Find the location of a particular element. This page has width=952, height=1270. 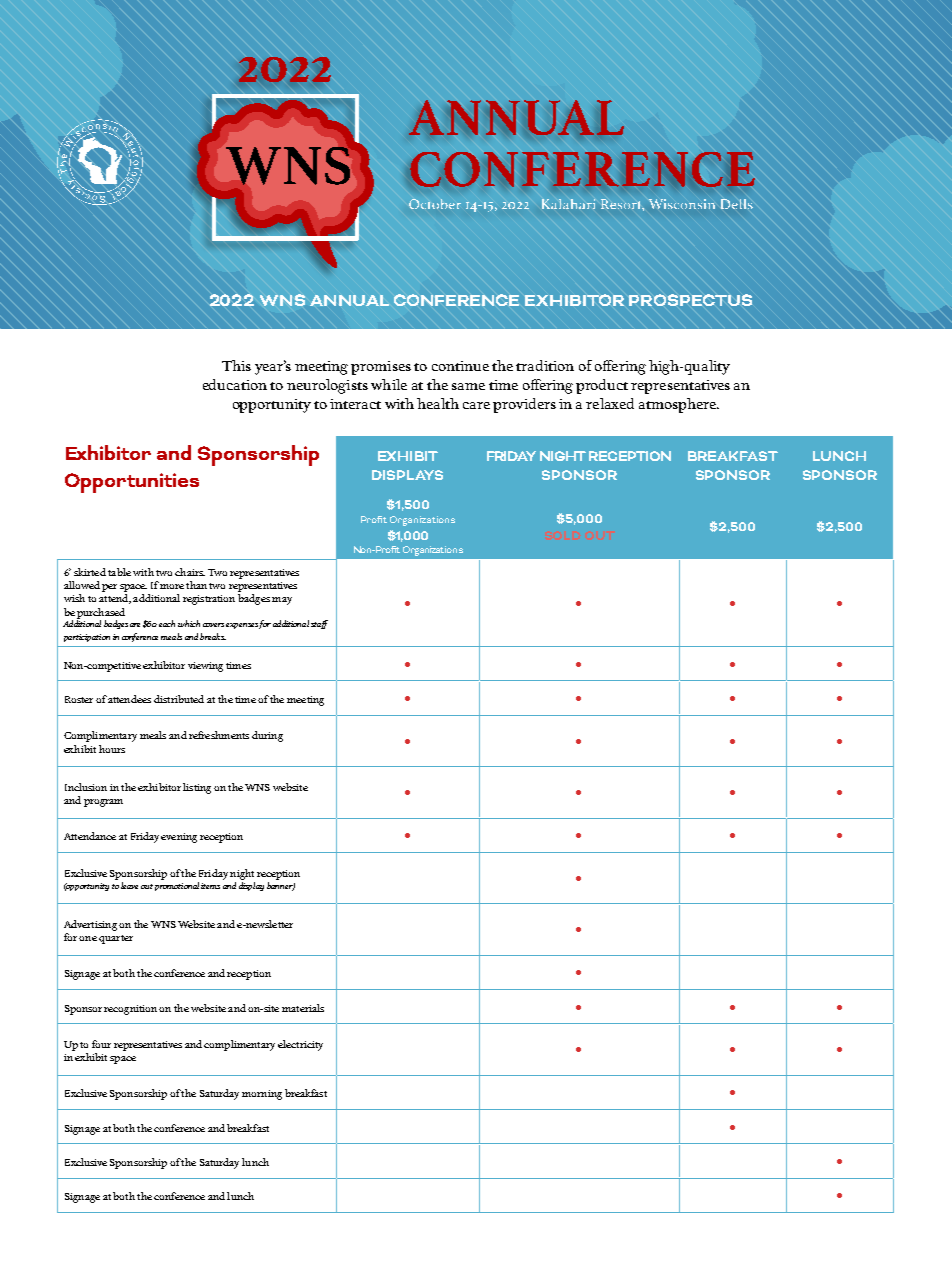

four is located at coordinates (101, 1044).
